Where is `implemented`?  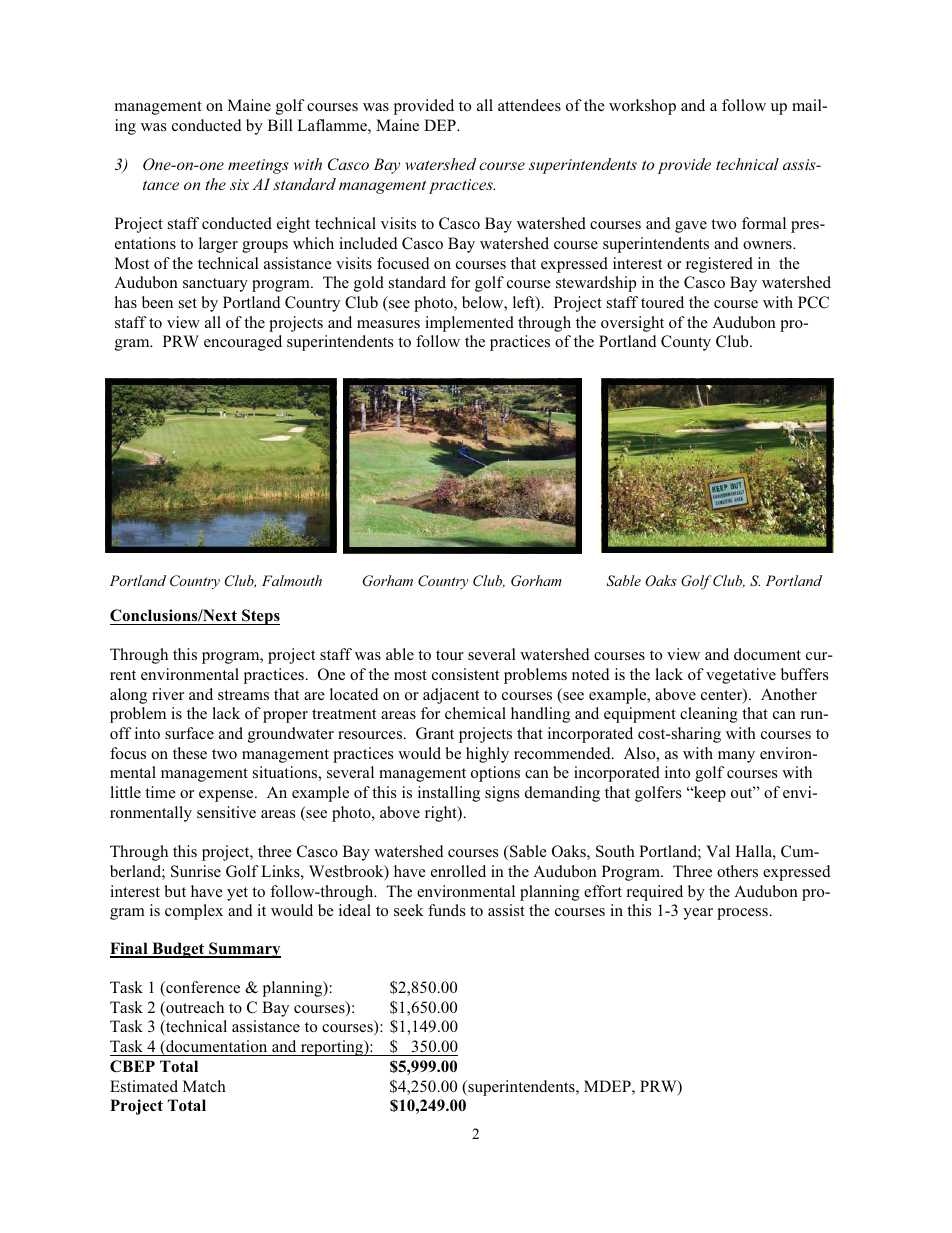 implemented is located at coordinates (469, 324).
